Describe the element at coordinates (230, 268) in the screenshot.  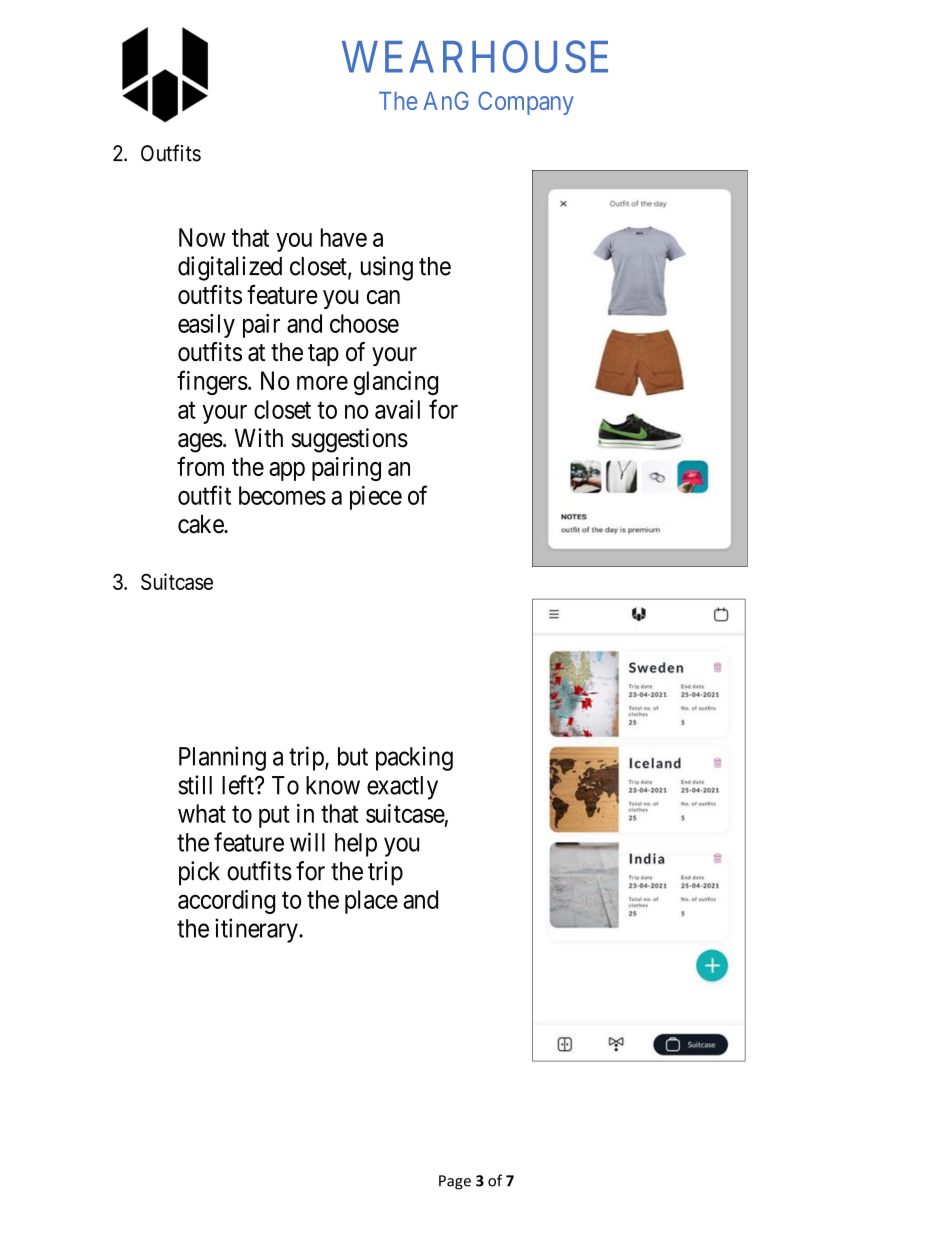
I see `digitalized` at that location.
